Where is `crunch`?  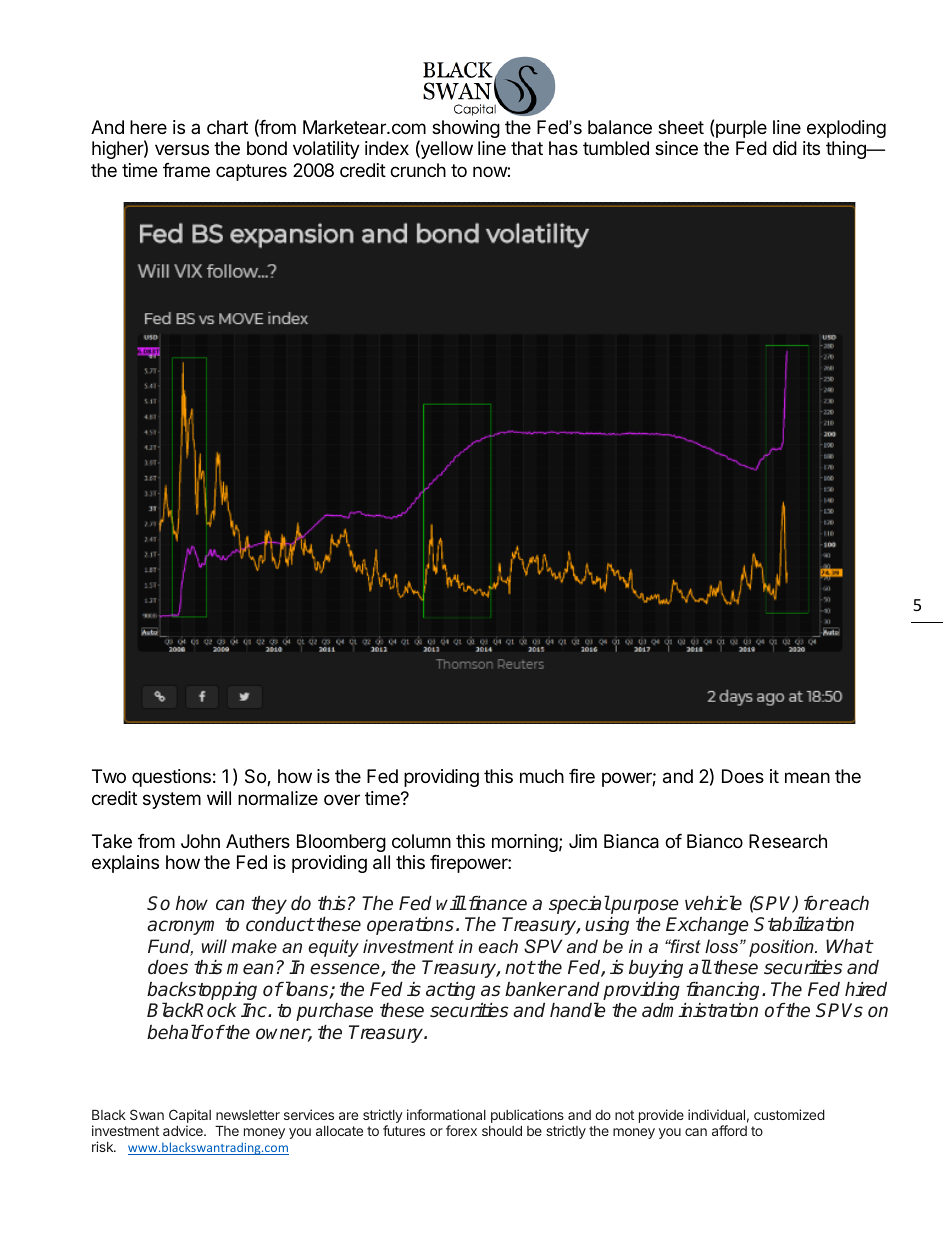 crunch is located at coordinates (418, 170).
